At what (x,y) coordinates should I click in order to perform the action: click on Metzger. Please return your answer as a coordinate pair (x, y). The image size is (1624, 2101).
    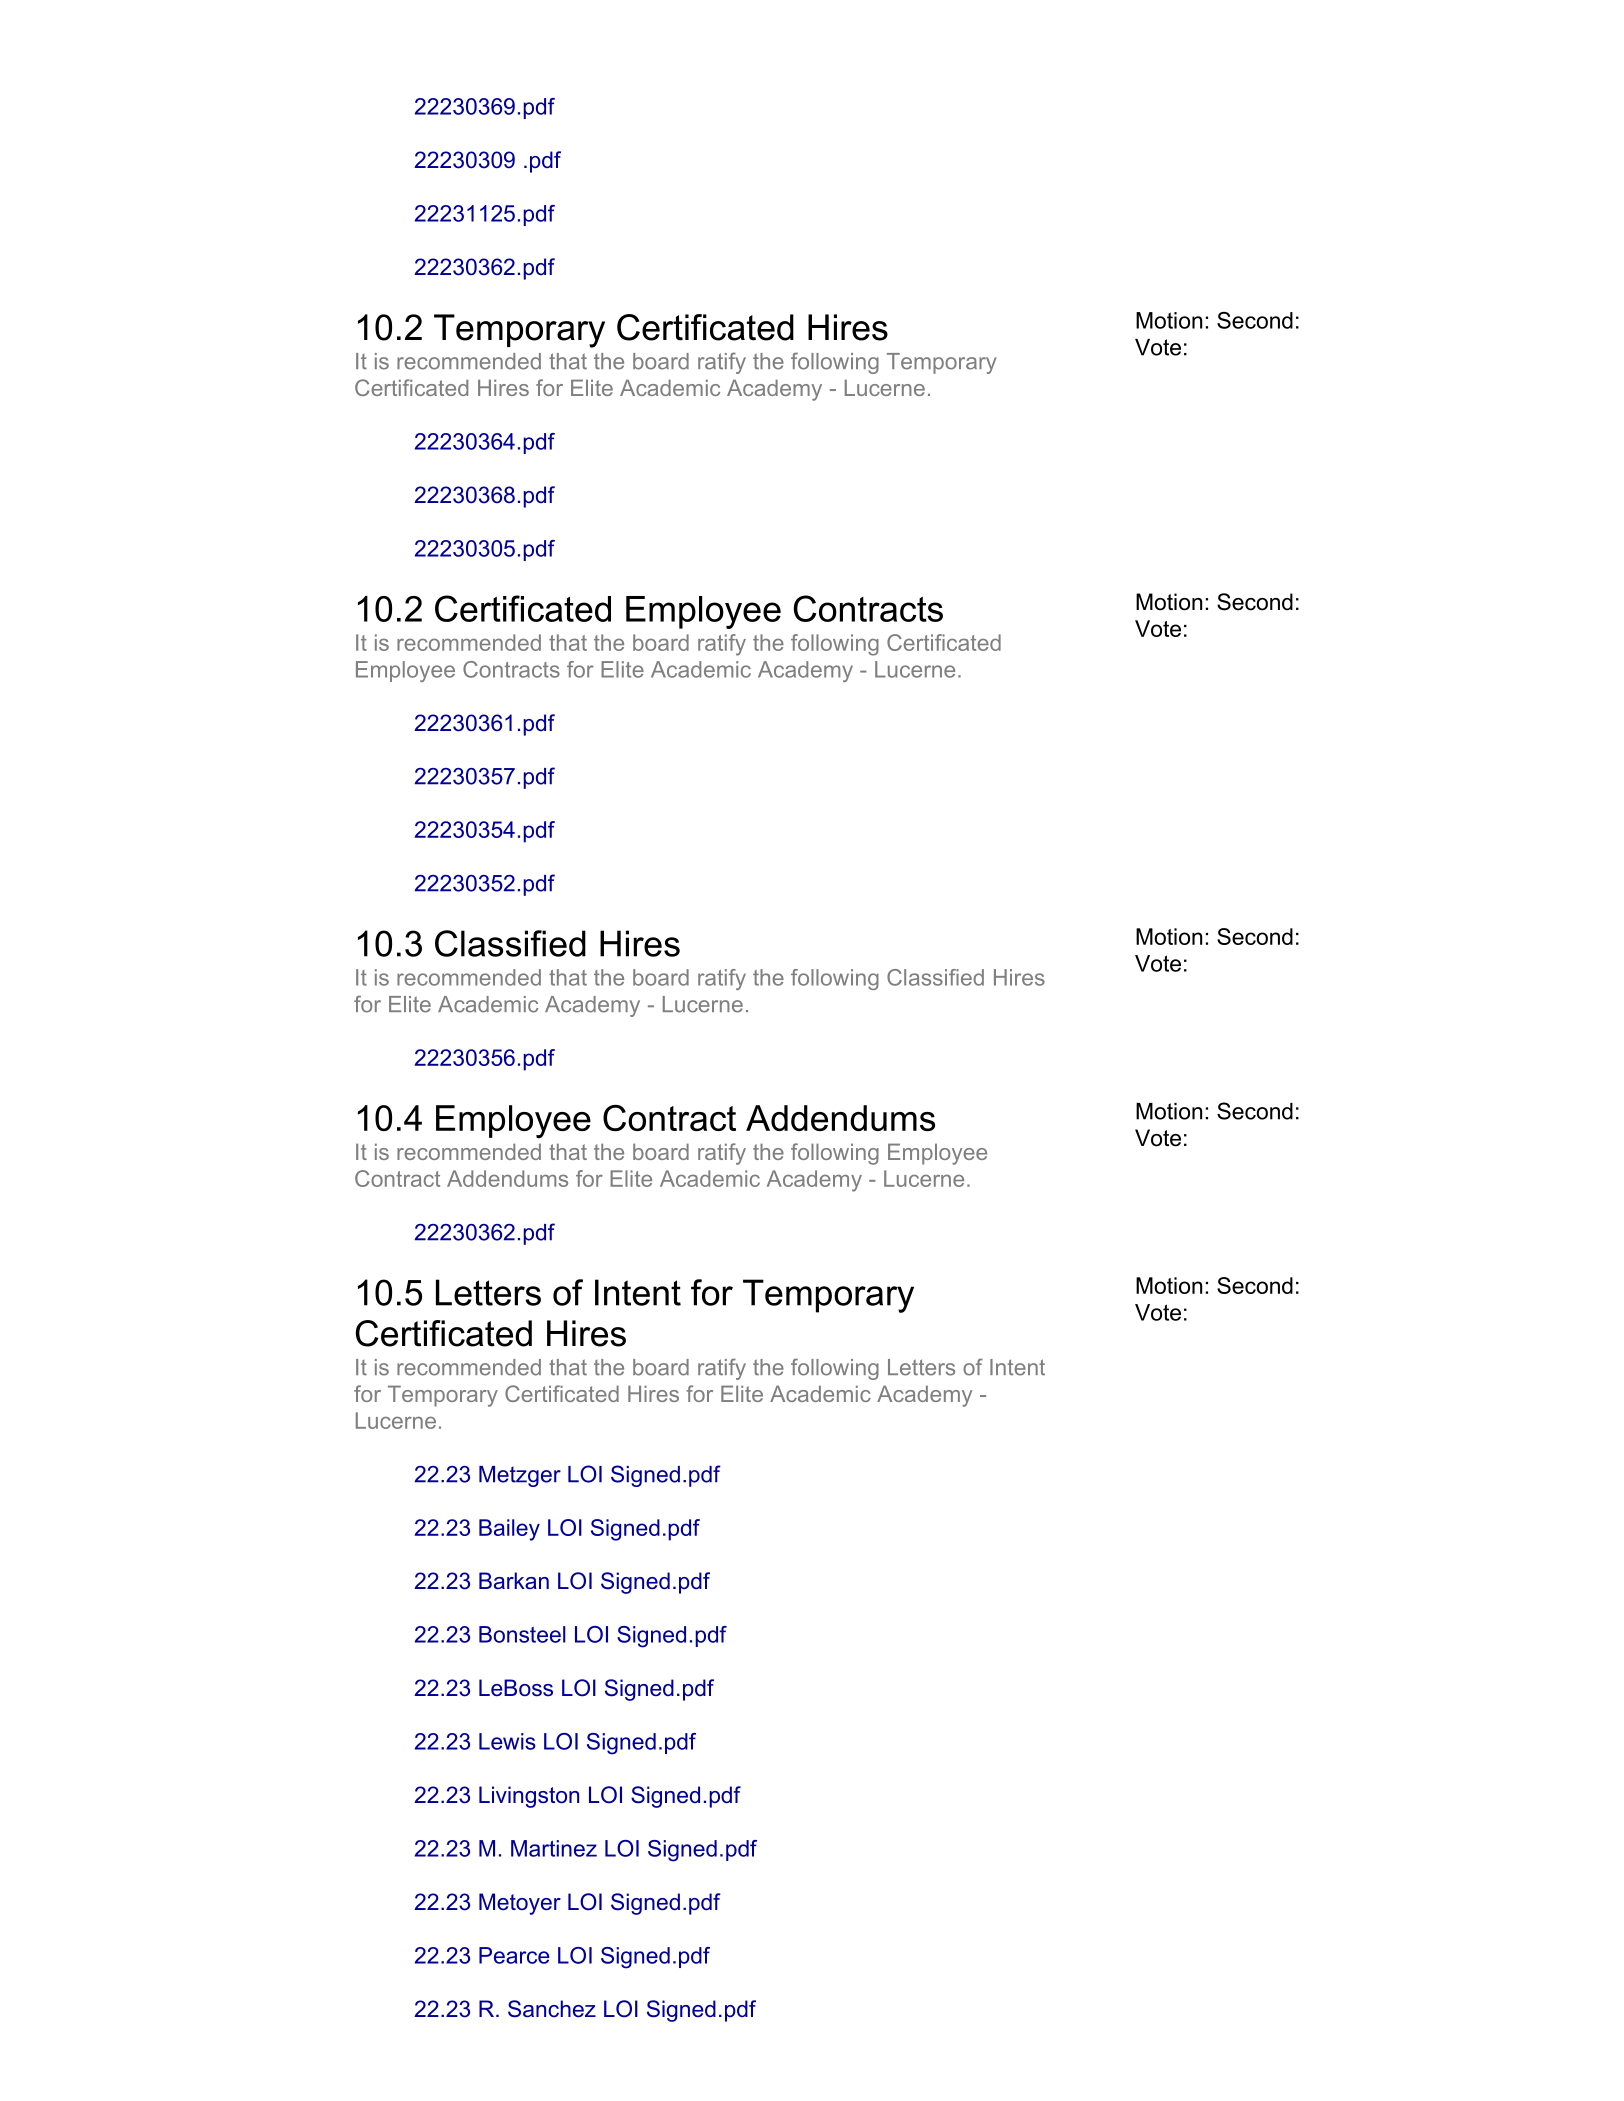
    Looking at the image, I should click on (520, 1476).
